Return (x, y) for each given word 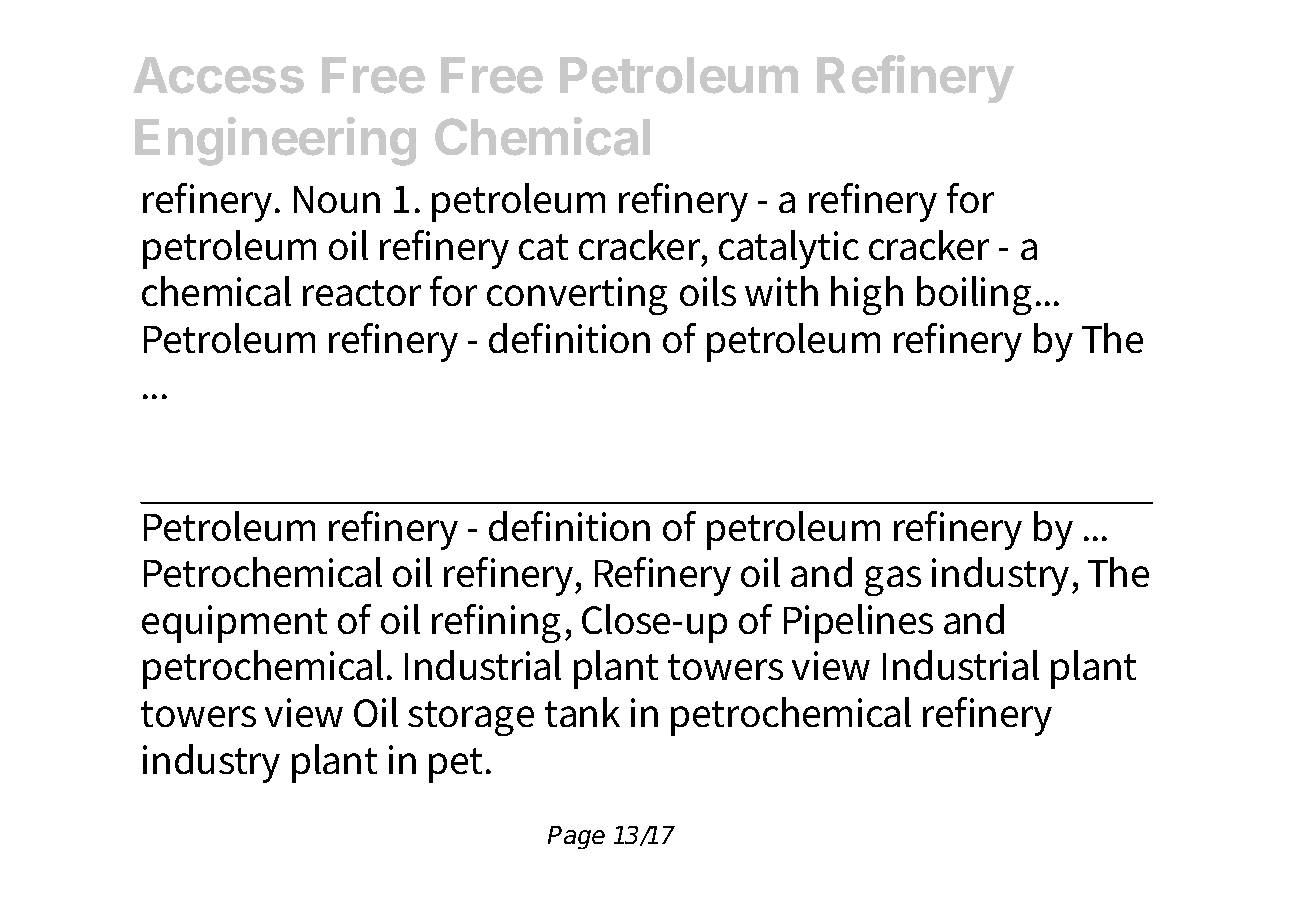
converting (577, 296)
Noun (337, 199)
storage (471, 718)
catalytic (789, 249)
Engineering (275, 141)
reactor (362, 293)
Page (576, 837)
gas (893, 581)
